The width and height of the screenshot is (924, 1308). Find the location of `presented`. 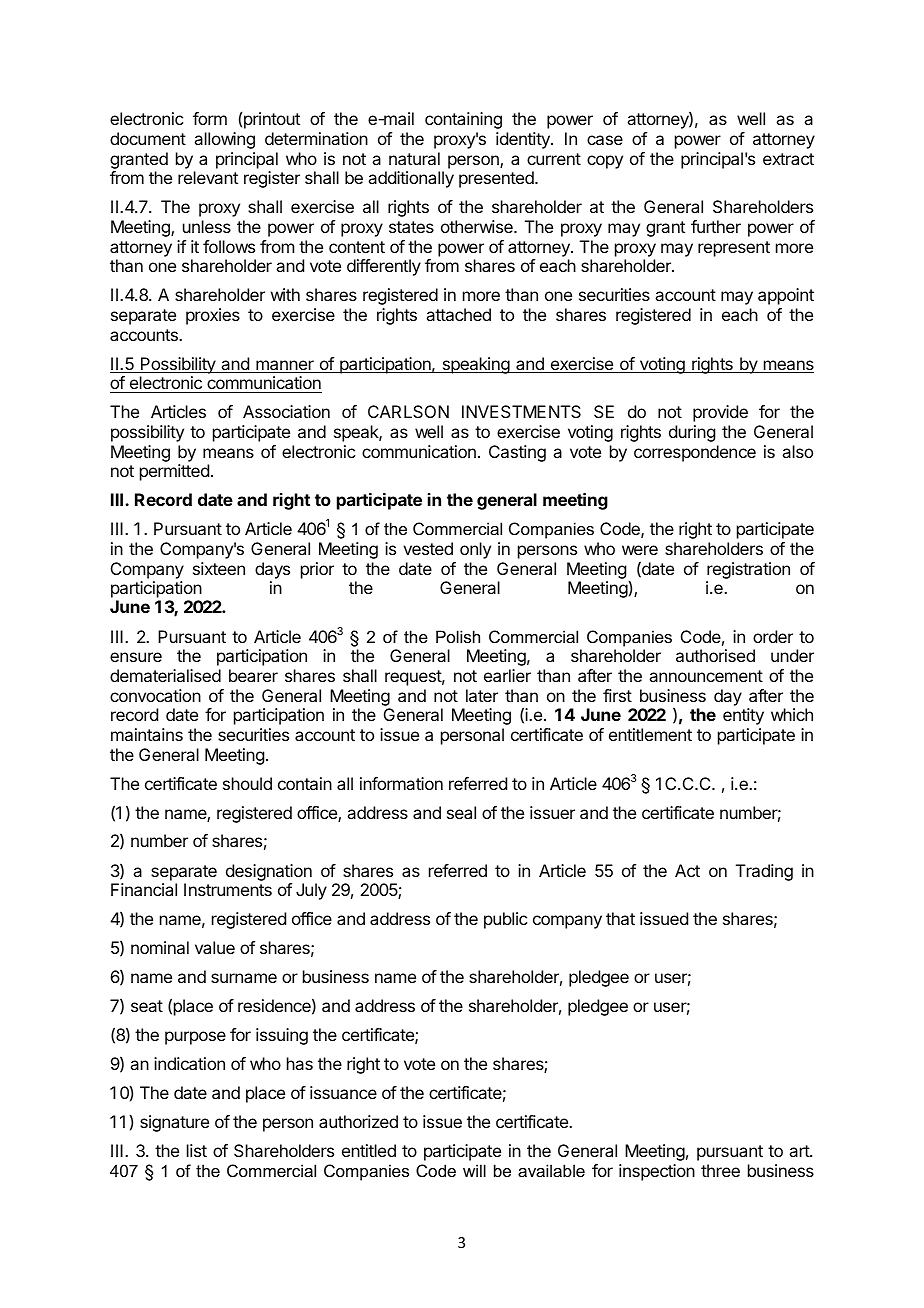

presented is located at coordinates (497, 179).
